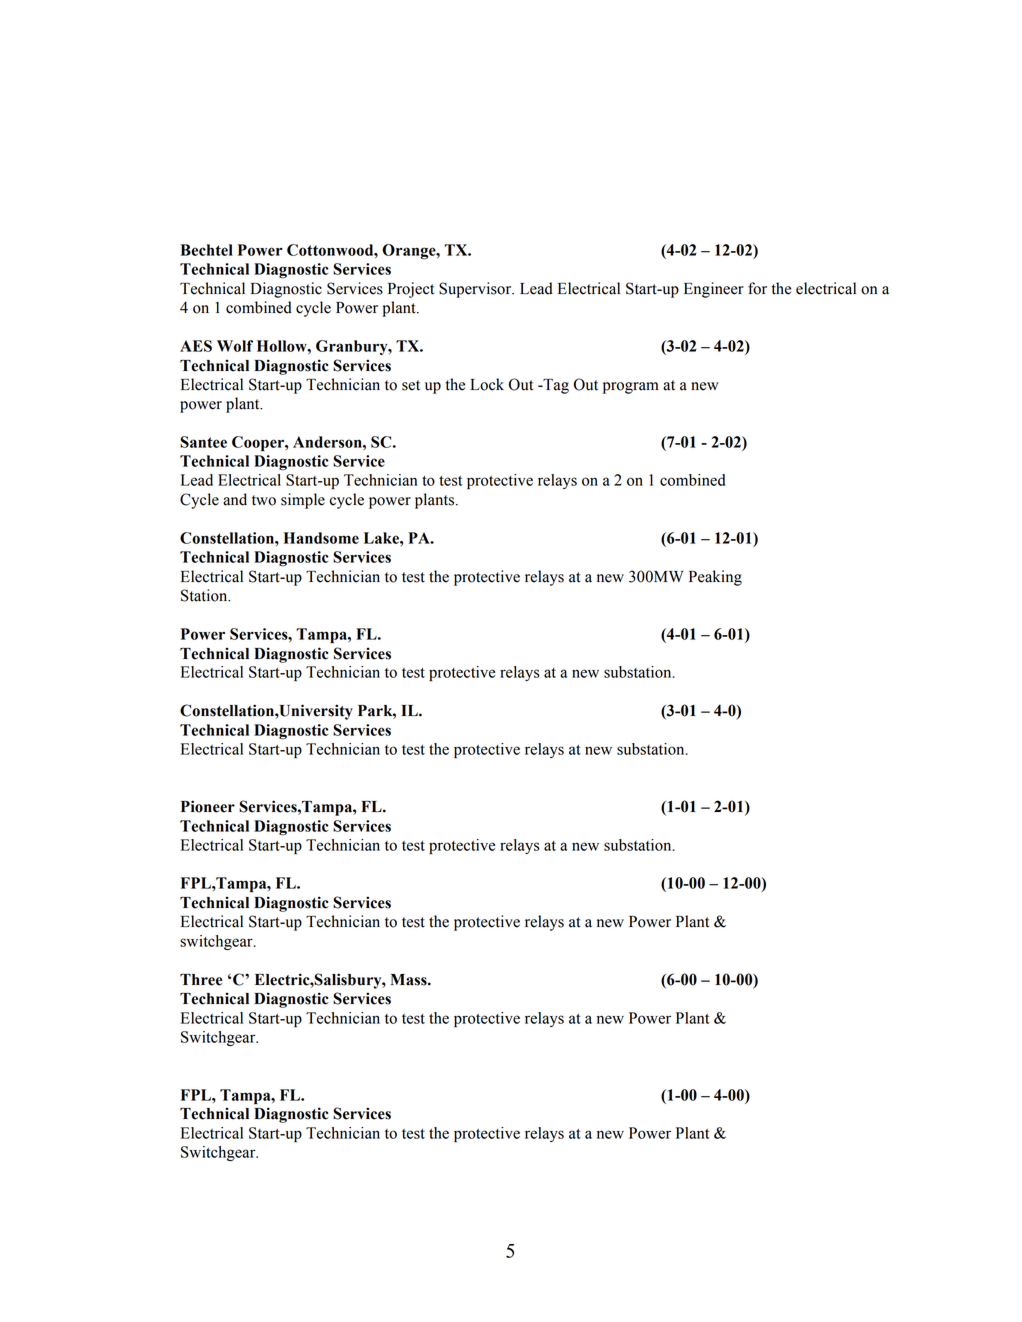  What do you see at coordinates (208, 806) in the page?
I see `Pioneer` at bounding box center [208, 806].
